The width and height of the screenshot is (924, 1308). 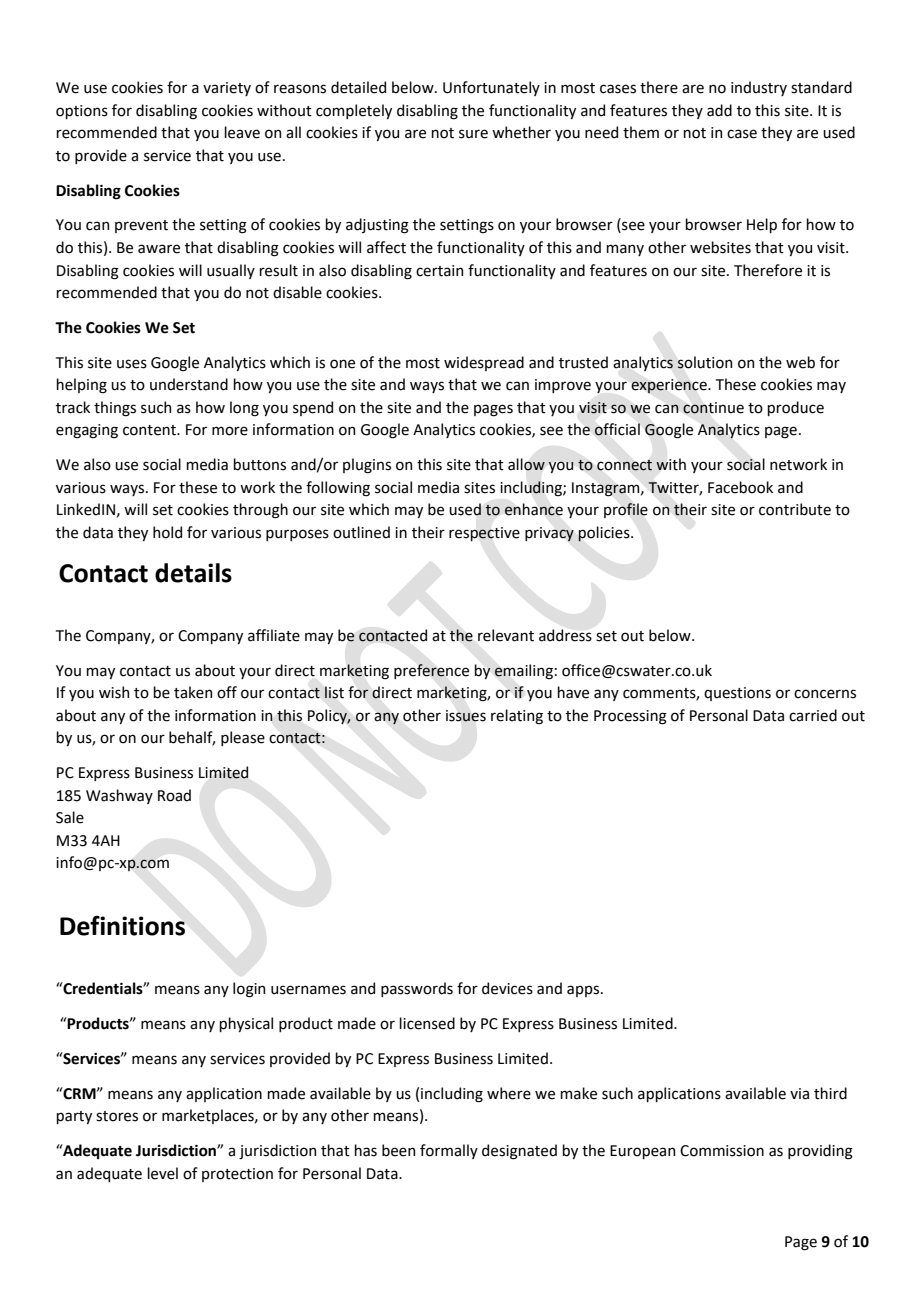 I want to click on industry, so click(x=759, y=88).
